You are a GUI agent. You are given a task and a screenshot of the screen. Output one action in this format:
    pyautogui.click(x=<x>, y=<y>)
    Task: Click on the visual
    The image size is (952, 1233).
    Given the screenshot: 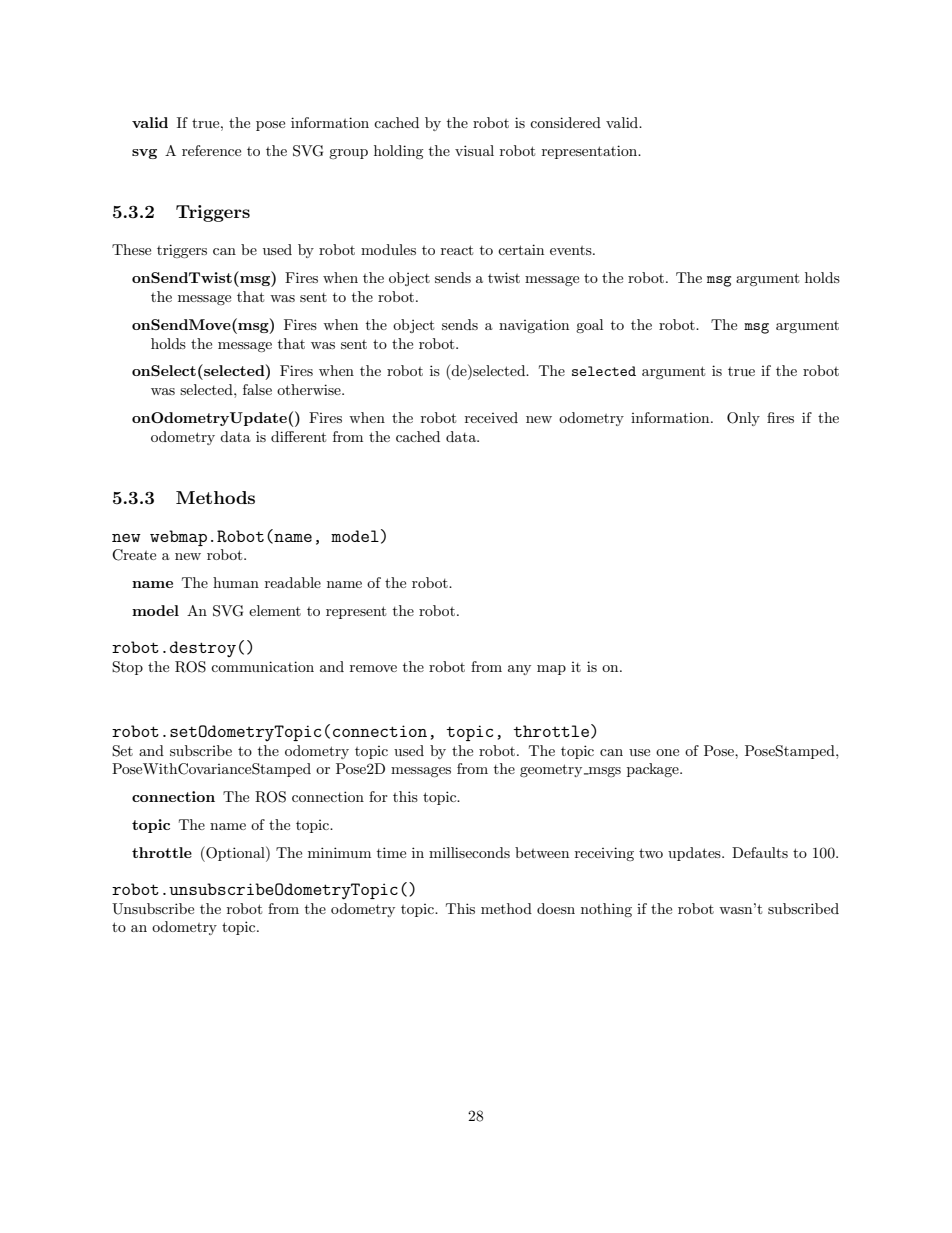 What is the action you would take?
    pyautogui.click(x=474, y=150)
